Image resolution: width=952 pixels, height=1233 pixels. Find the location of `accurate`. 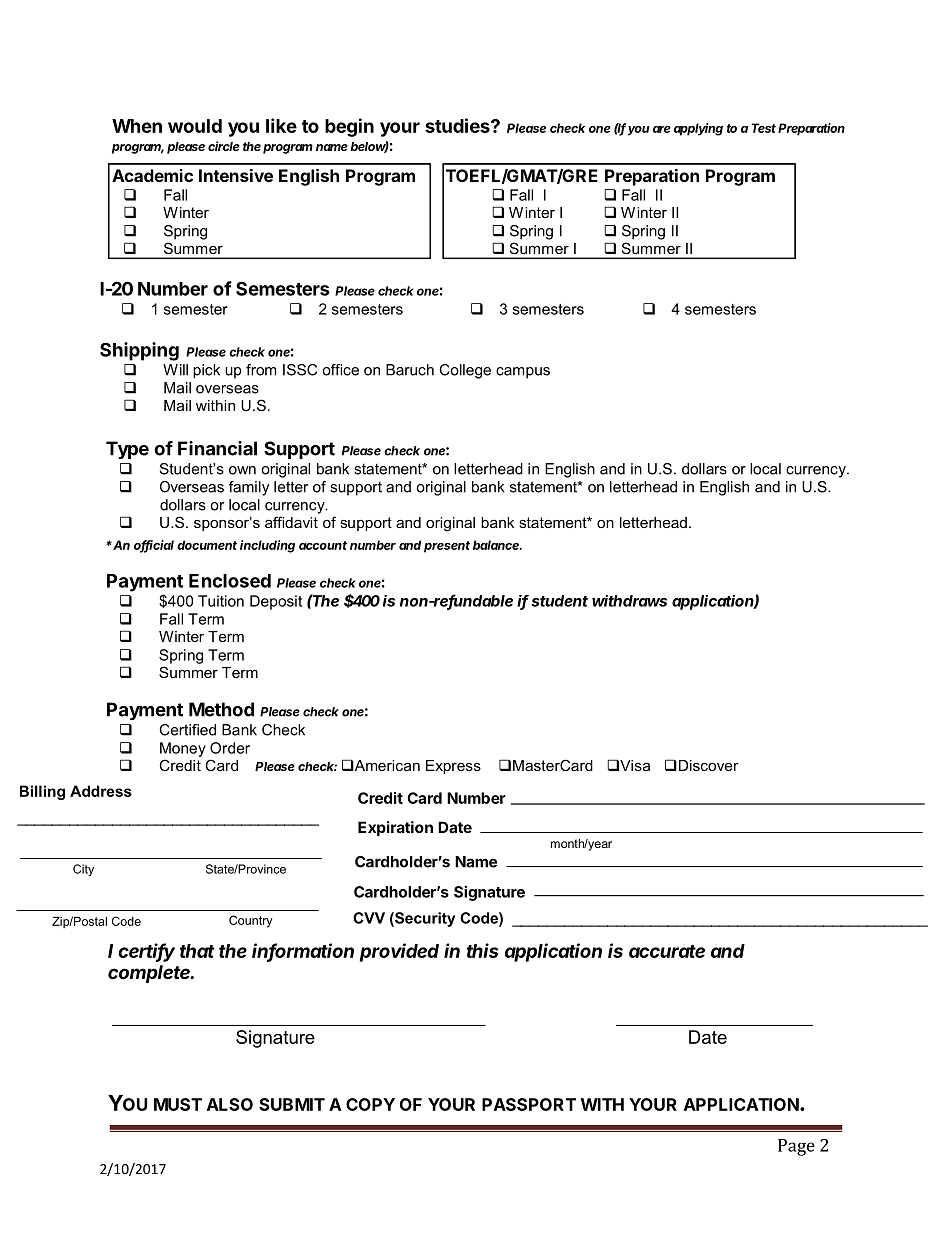

accurate is located at coordinates (667, 951).
